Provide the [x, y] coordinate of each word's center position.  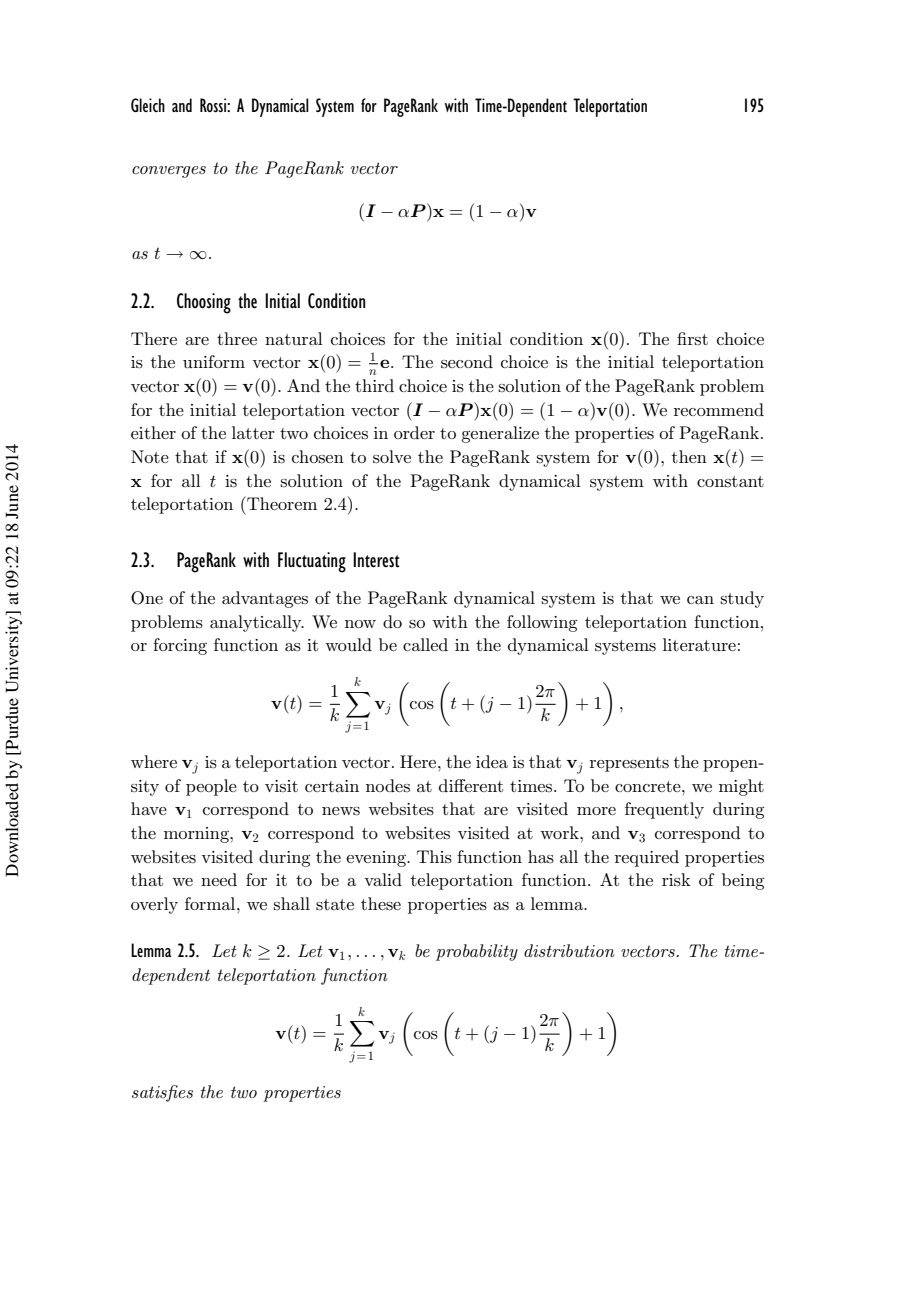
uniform [214, 361]
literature [699, 644]
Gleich [148, 105]
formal [211, 903]
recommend [719, 409]
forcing [180, 646]
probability [477, 952]
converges [169, 172]
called [425, 644]
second [467, 362]
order [414, 432]
